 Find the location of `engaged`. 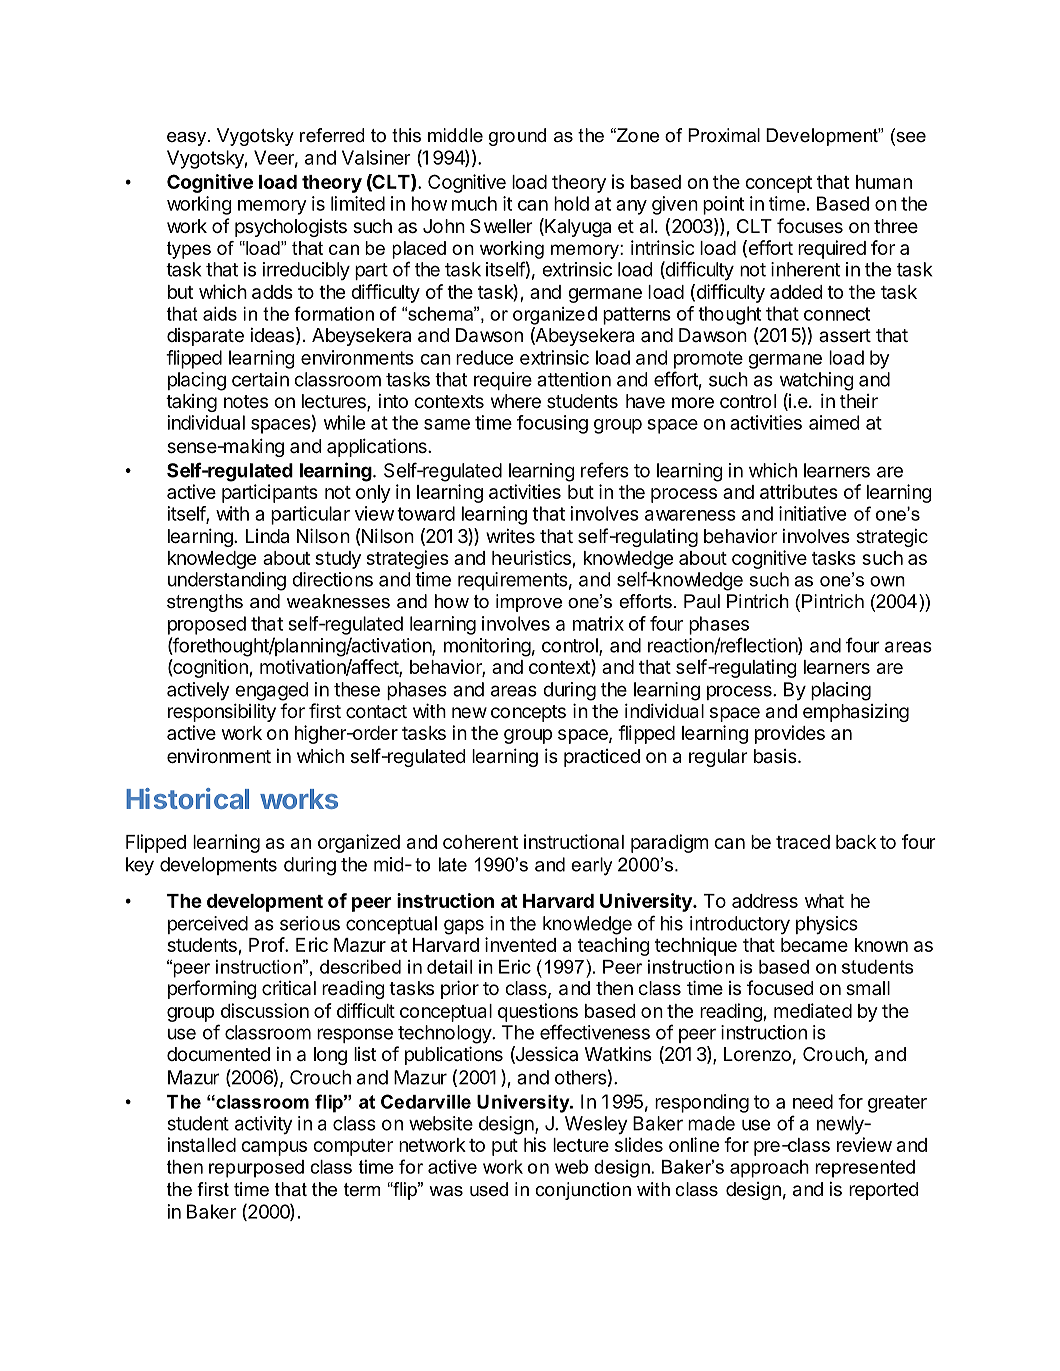

engaged is located at coordinates (271, 691).
